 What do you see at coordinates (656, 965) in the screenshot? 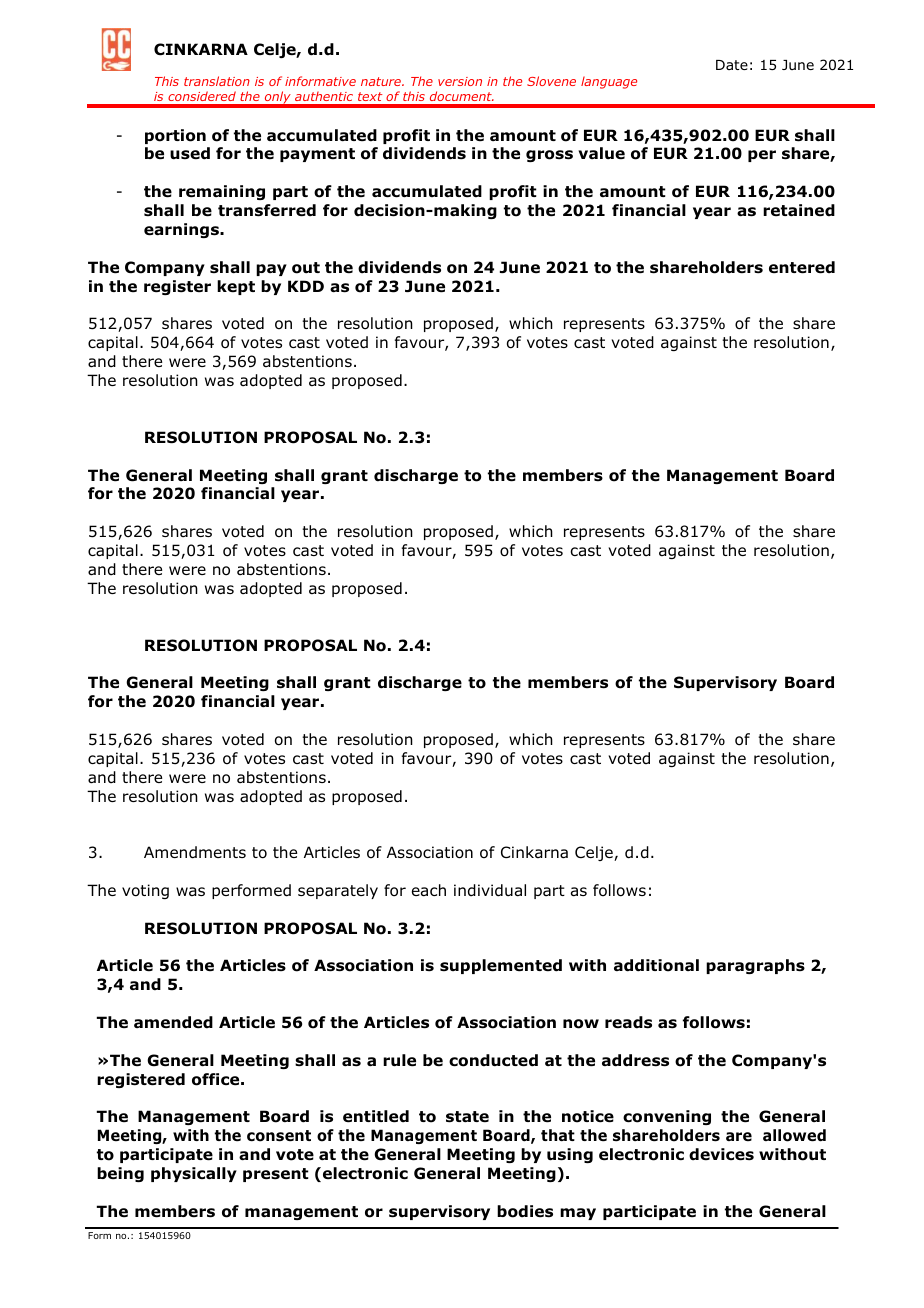
I see `additional` at bounding box center [656, 965].
